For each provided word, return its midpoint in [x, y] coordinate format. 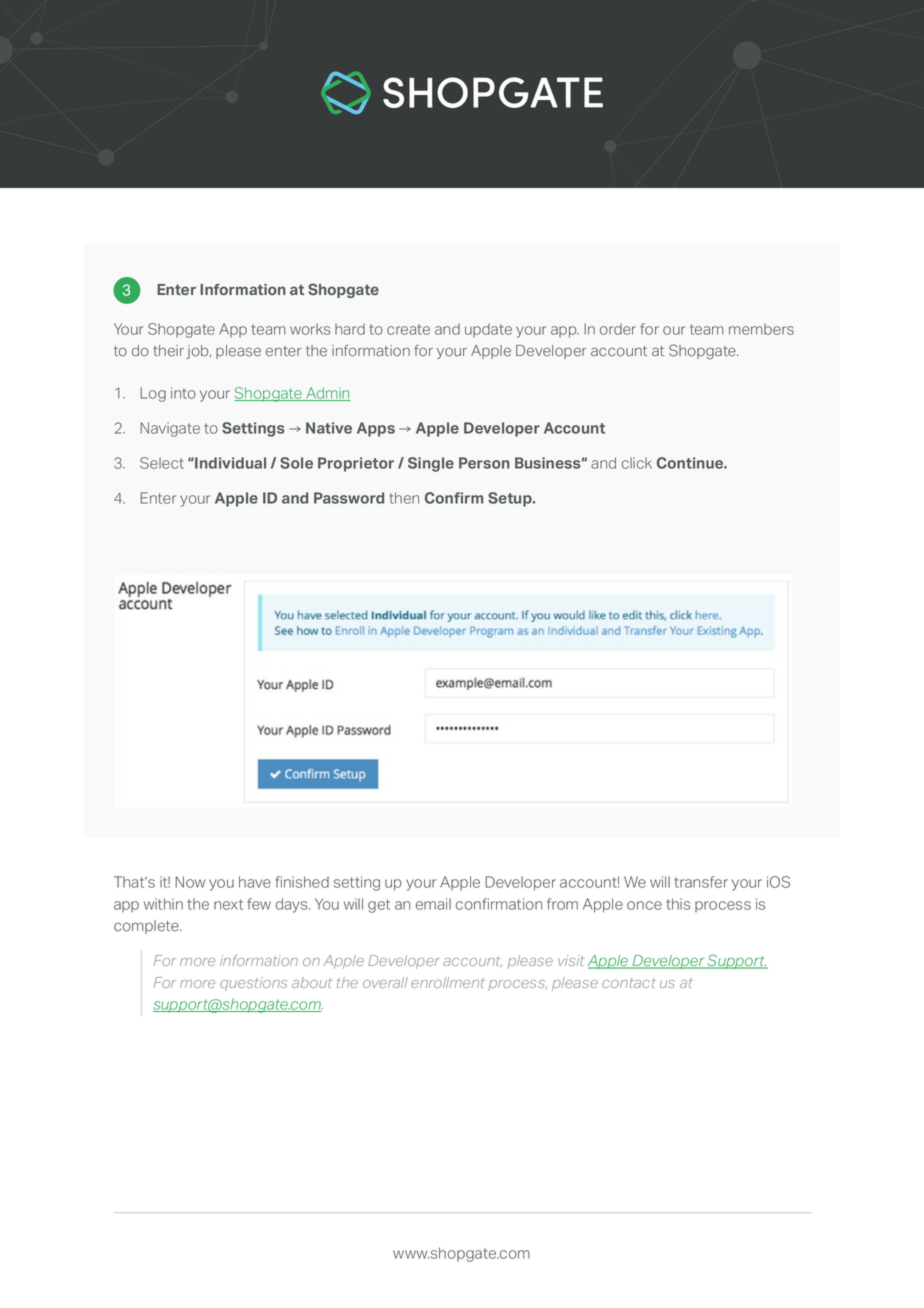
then [404, 498]
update [488, 330]
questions [253, 984]
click [637, 463]
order [618, 329]
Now [190, 882]
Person [484, 463]
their [168, 351]
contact [629, 983]
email [433, 904]
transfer [701, 882]
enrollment [448, 982]
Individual [229, 463]
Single [431, 464]
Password [349, 498]
